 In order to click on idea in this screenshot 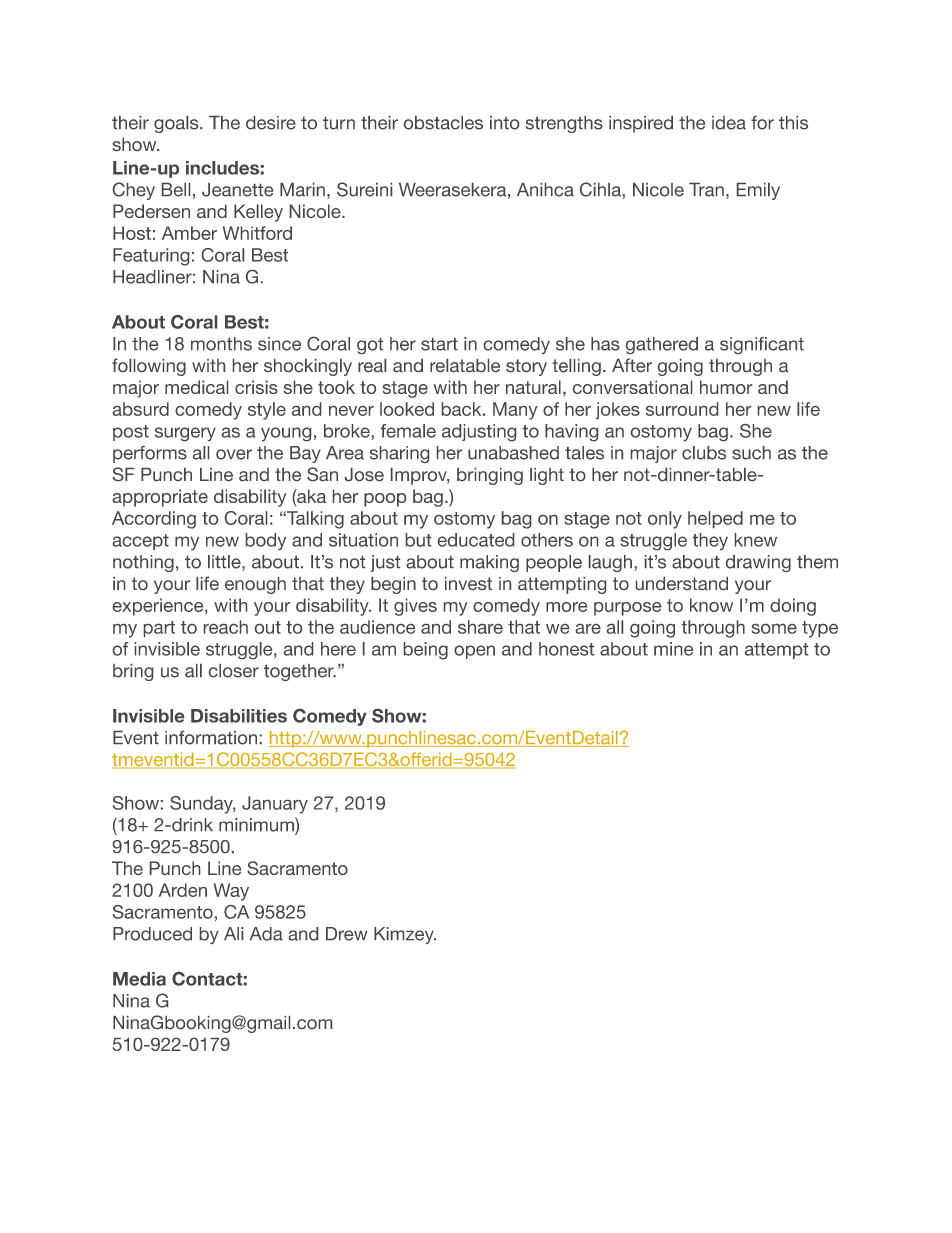, I will do `click(729, 123)`.
